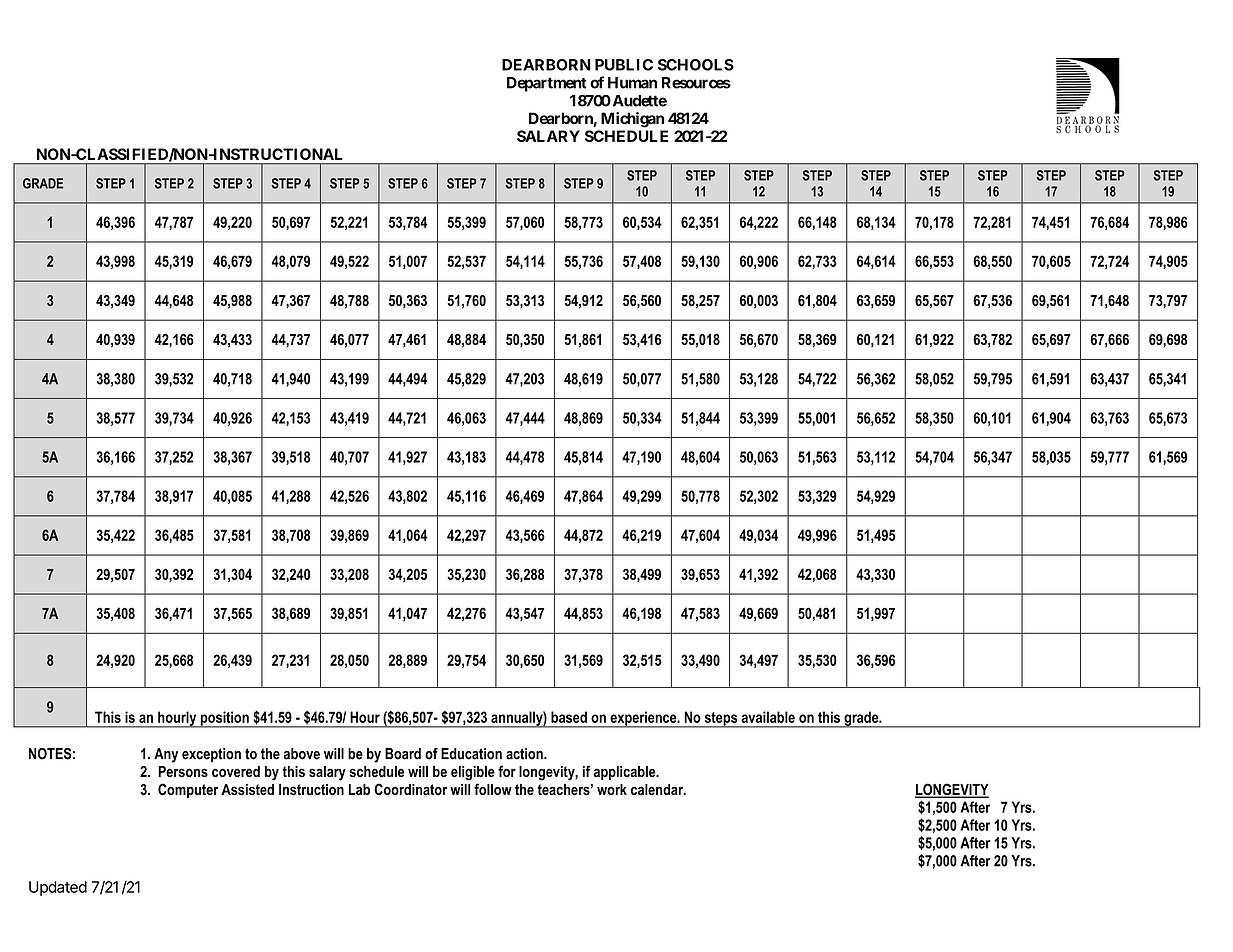 This screenshot has width=1233, height=952. Describe the element at coordinates (410, 789) in the screenshot. I see `Coordinator` at that location.
